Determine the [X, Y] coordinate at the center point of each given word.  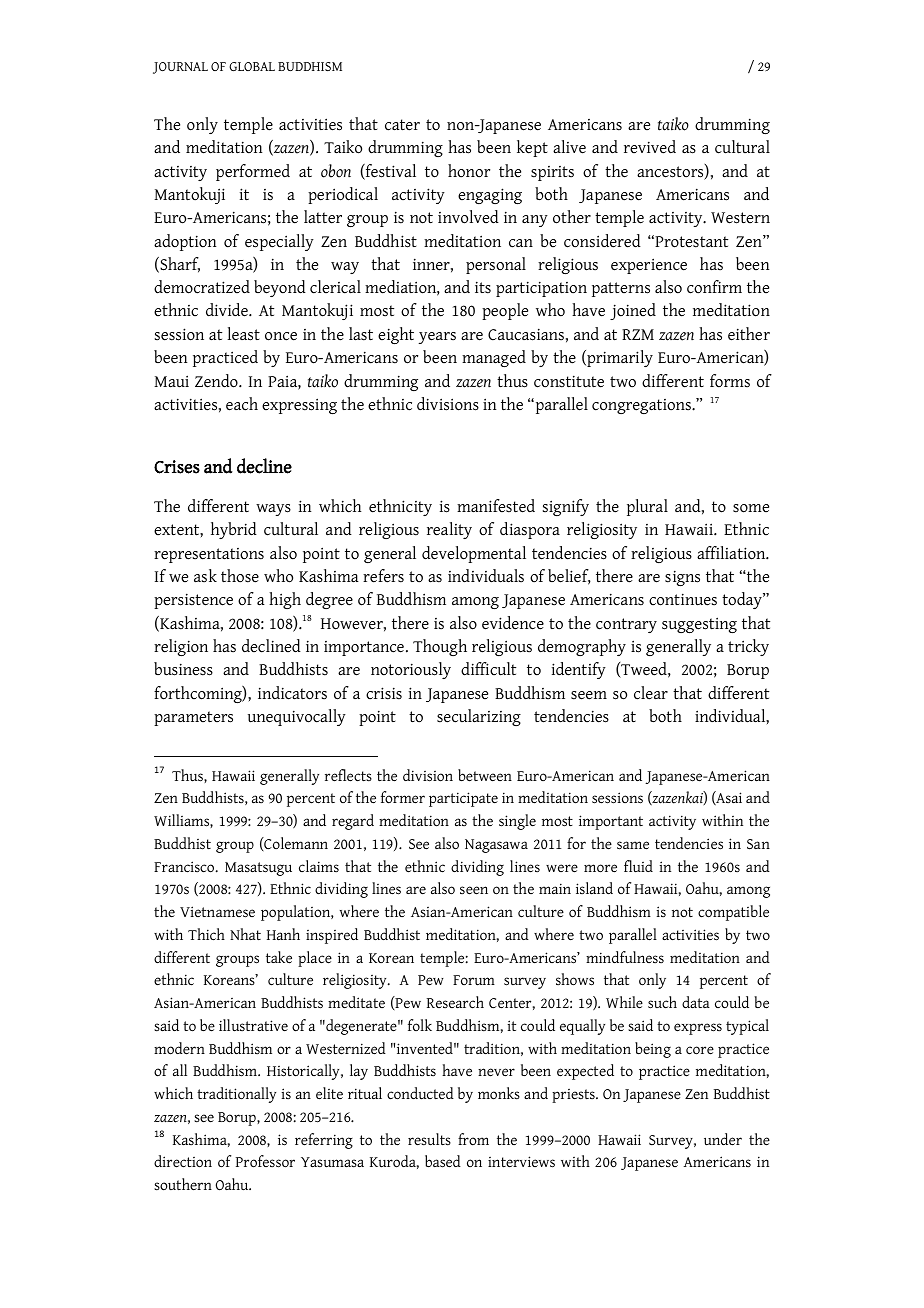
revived [650, 147]
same [633, 845]
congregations [642, 406]
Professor [265, 1161]
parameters [193, 718]
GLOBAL [252, 66]
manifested [496, 506]
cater [402, 125]
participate [463, 799]
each [242, 404]
